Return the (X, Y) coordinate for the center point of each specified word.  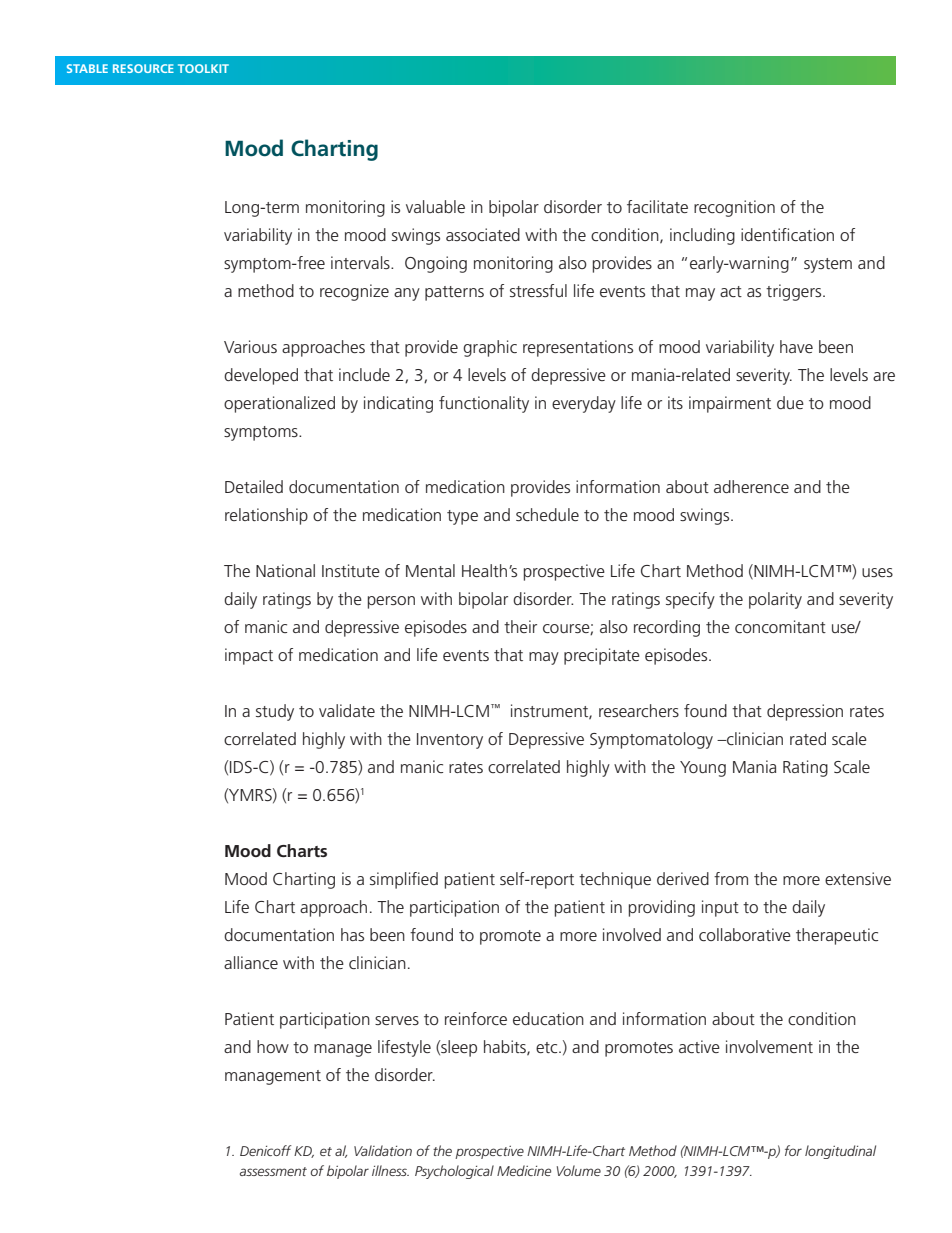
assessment (273, 1171)
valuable (435, 206)
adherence (751, 486)
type (462, 517)
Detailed (254, 486)
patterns (454, 293)
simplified (404, 880)
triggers (795, 292)
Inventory (450, 741)
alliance (251, 962)
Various (250, 346)
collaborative (745, 934)
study (275, 712)
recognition (734, 208)
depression (805, 712)
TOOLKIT (203, 68)
